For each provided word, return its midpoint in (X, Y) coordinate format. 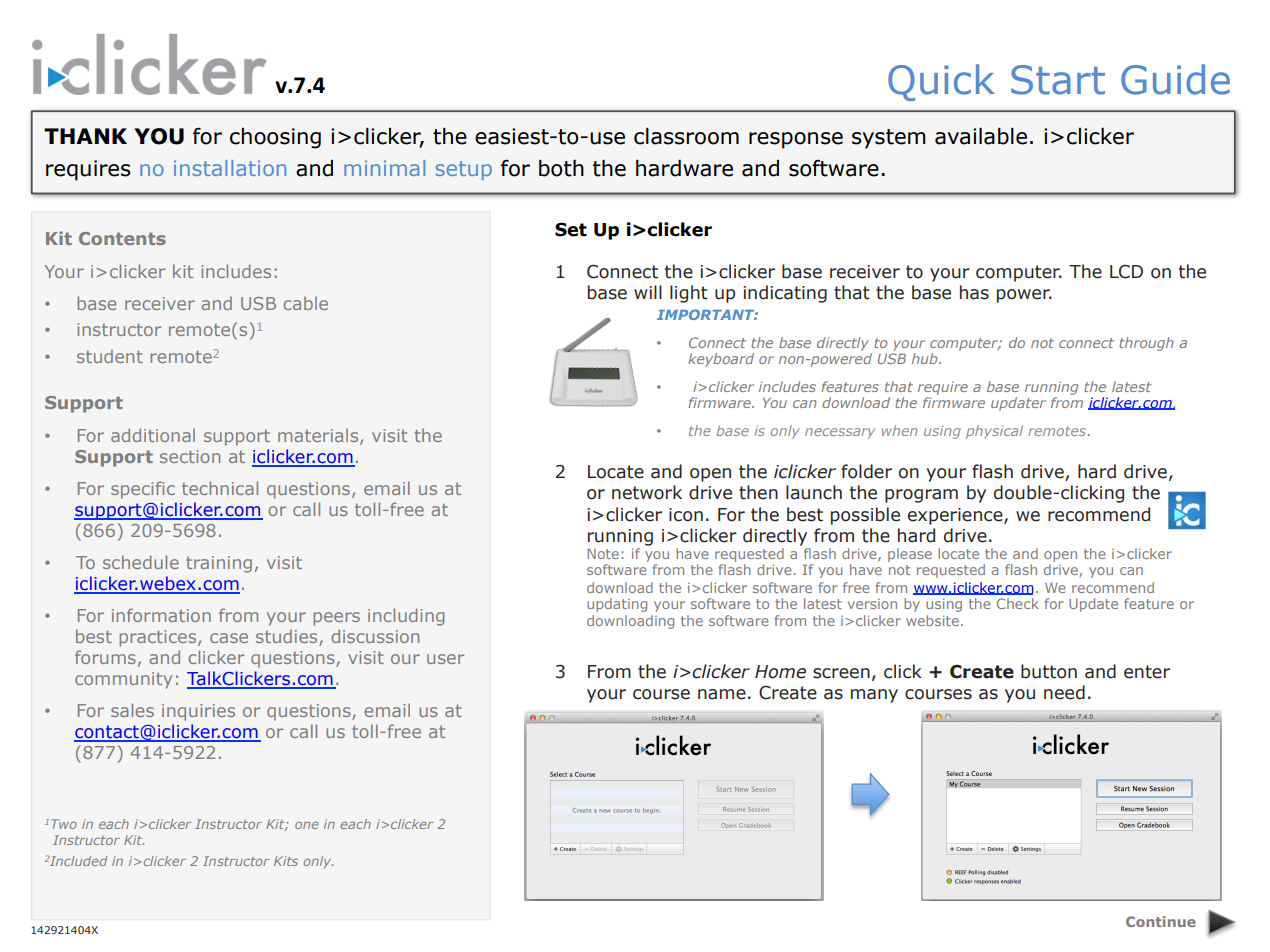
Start (1058, 80)
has (974, 292)
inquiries (198, 712)
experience (956, 516)
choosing (275, 138)
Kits (286, 861)
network (647, 492)
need (1064, 692)
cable (305, 303)
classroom (686, 136)
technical (220, 488)
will (648, 292)
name (722, 694)
